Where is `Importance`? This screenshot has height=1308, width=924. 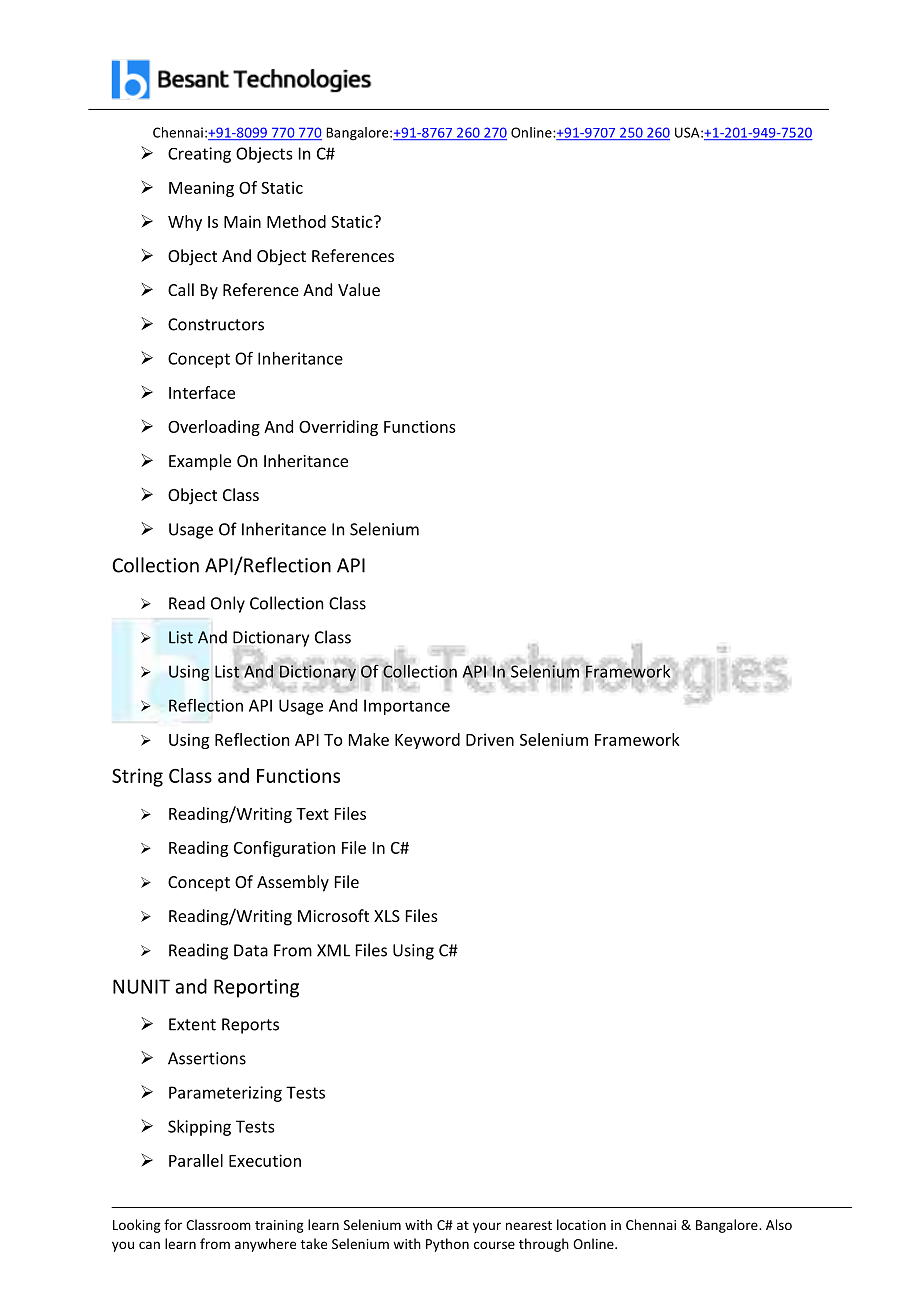
Importance is located at coordinates (407, 707).
